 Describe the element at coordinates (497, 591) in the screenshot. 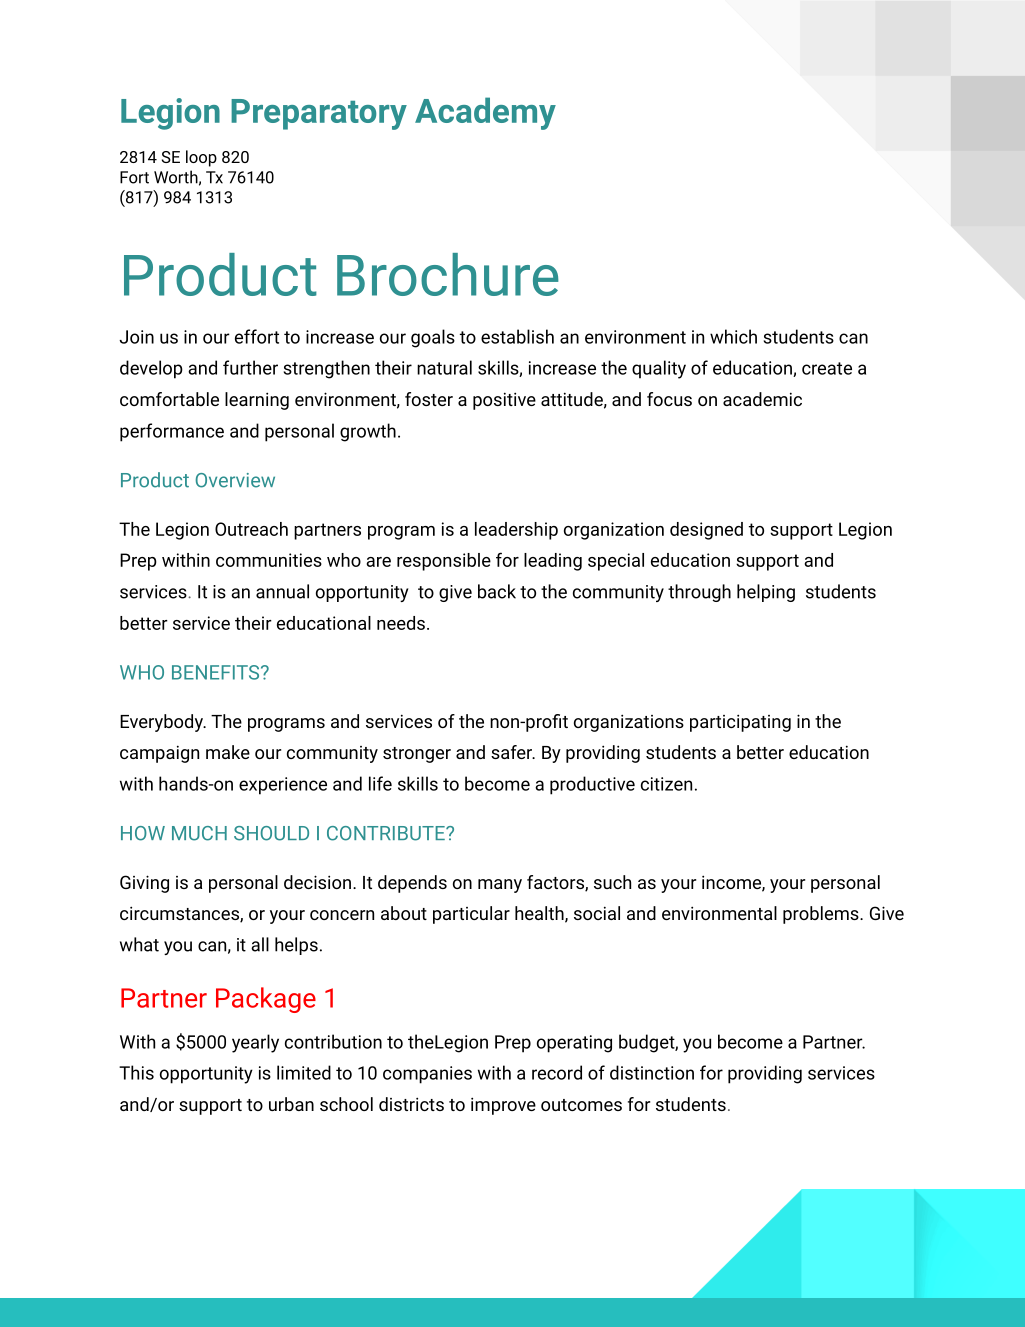

I see `back` at that location.
